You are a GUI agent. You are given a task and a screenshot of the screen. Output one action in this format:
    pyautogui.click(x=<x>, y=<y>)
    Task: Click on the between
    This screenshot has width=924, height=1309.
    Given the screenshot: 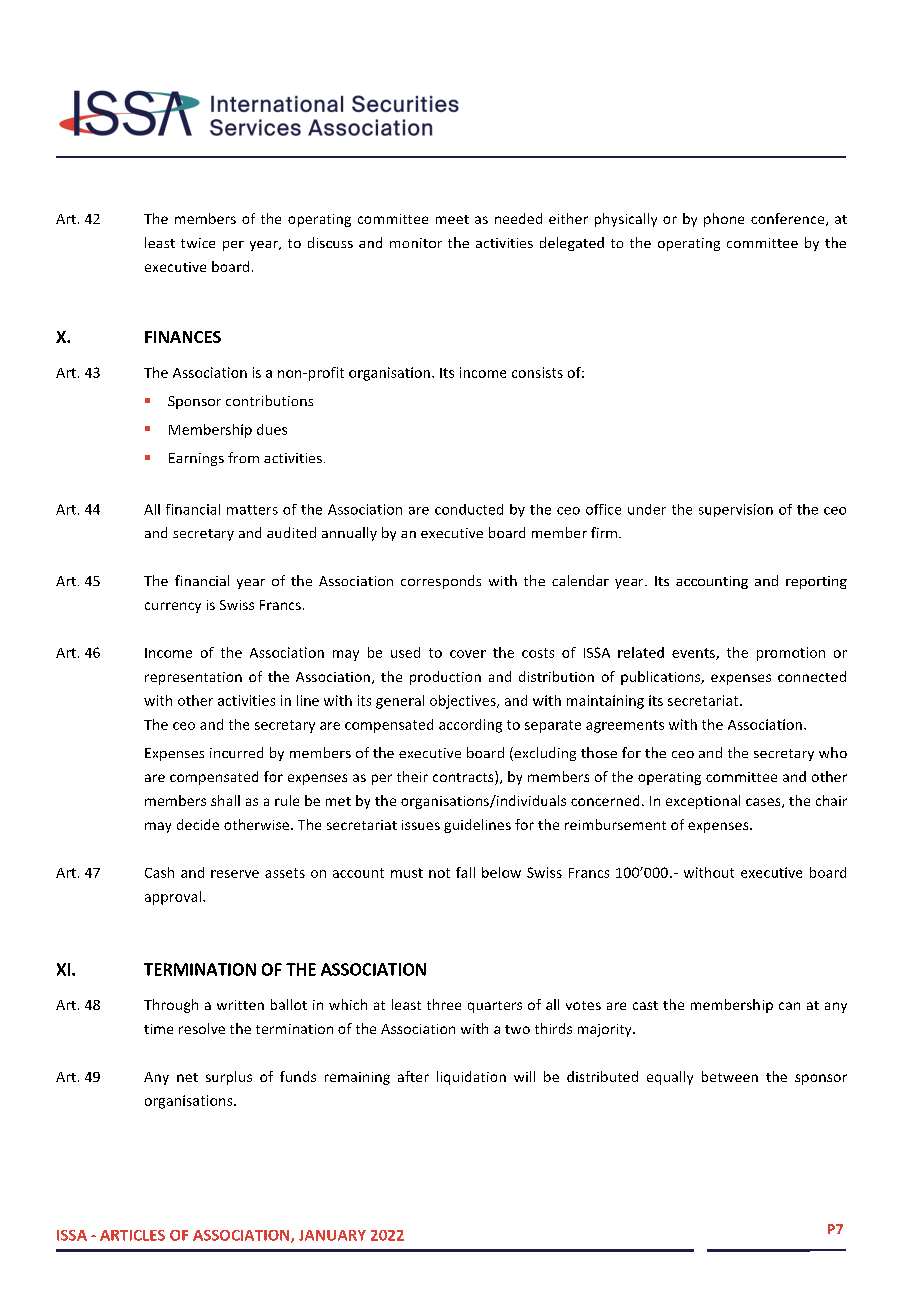 What is the action you would take?
    pyautogui.click(x=730, y=1076)
